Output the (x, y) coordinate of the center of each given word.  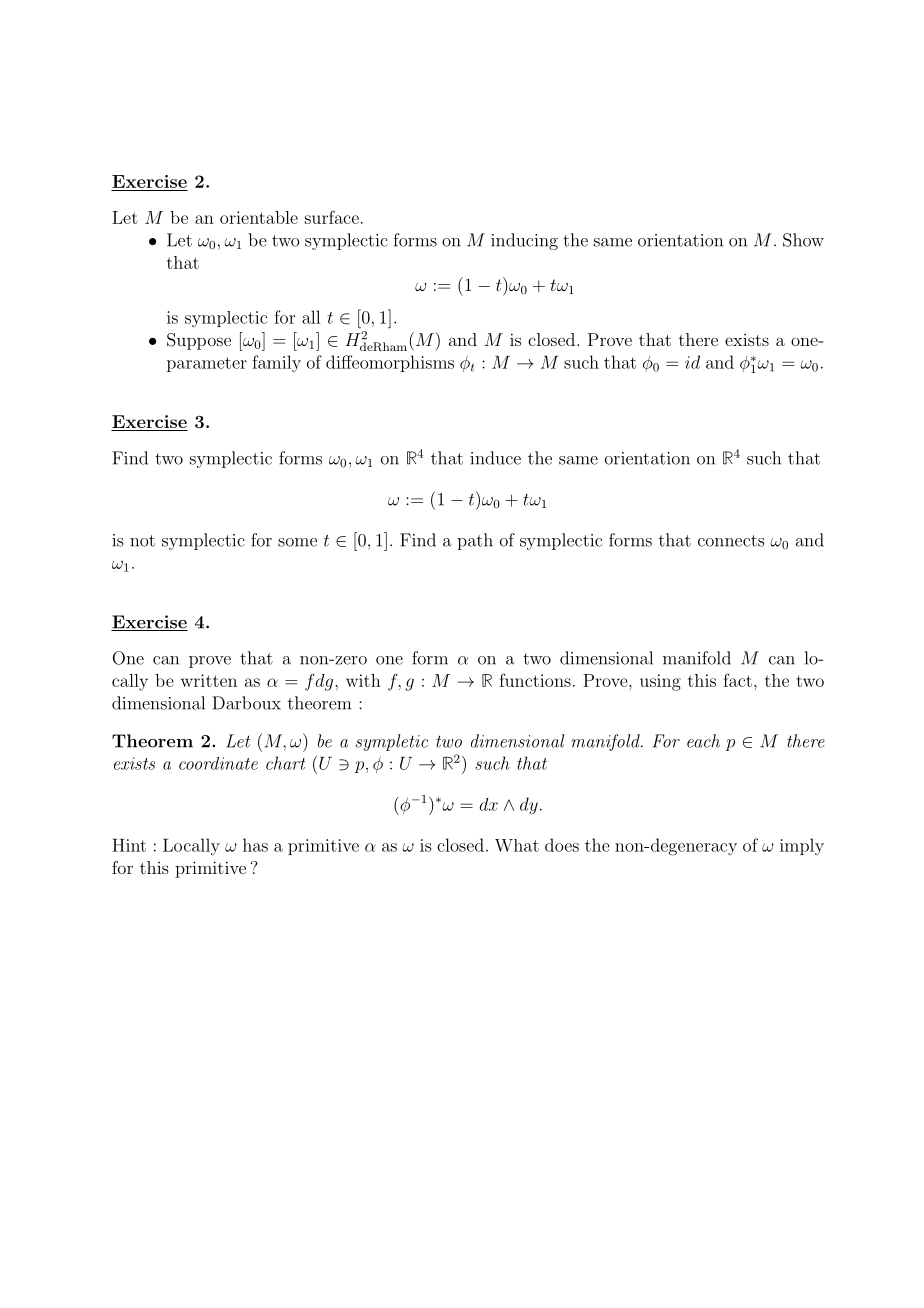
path (475, 541)
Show (803, 240)
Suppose (199, 341)
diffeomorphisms (390, 363)
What (517, 845)
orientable (259, 217)
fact (737, 680)
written (209, 680)
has (255, 845)
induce (495, 458)
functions (535, 680)
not (142, 541)
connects (731, 541)
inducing (524, 241)
